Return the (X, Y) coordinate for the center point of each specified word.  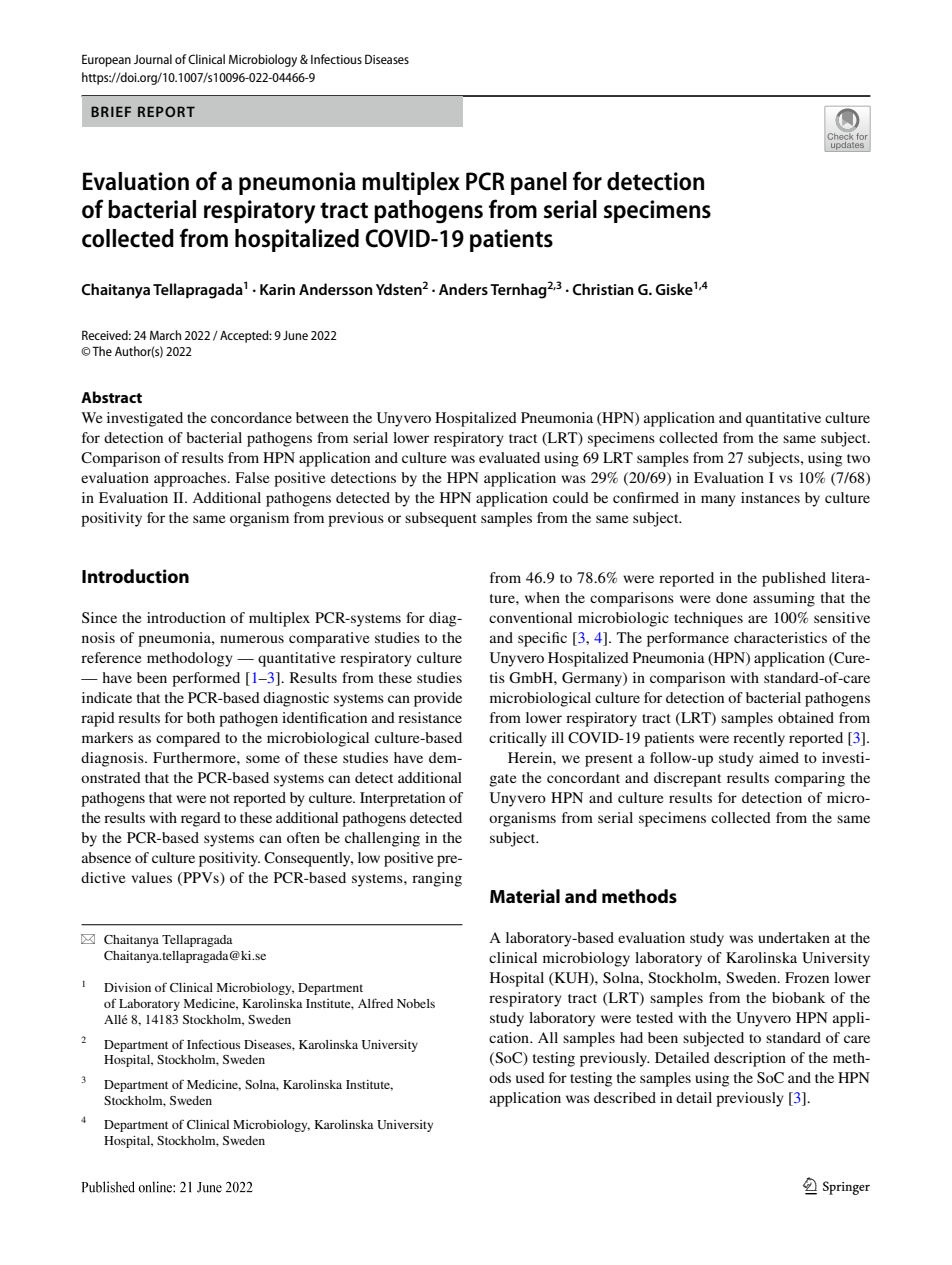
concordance (251, 417)
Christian (603, 289)
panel (539, 183)
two (858, 458)
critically (518, 739)
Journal (153, 59)
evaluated (509, 457)
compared (188, 739)
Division (127, 987)
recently (759, 739)
